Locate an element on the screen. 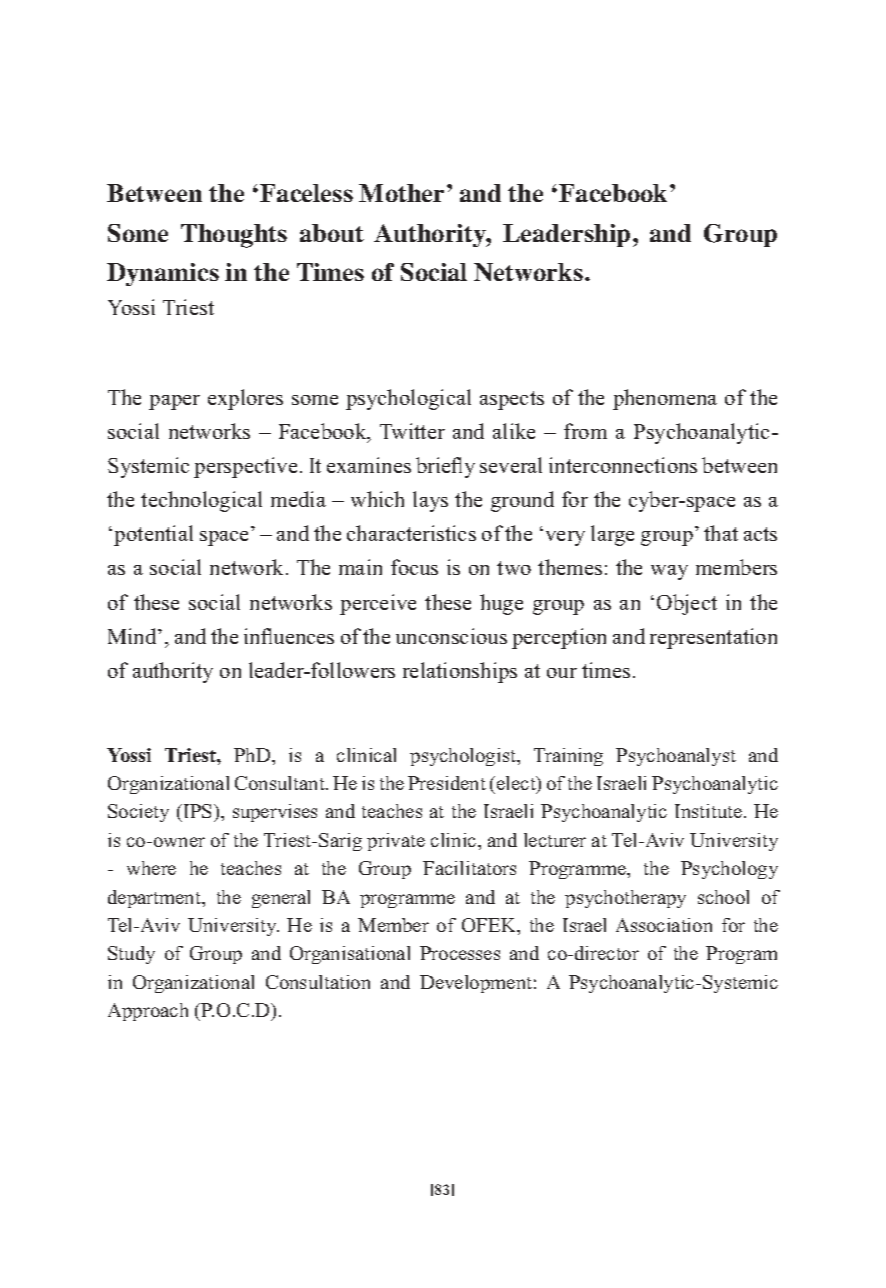 The width and height of the screenshot is (886, 1288). Mother is located at coordinates (401, 193).
